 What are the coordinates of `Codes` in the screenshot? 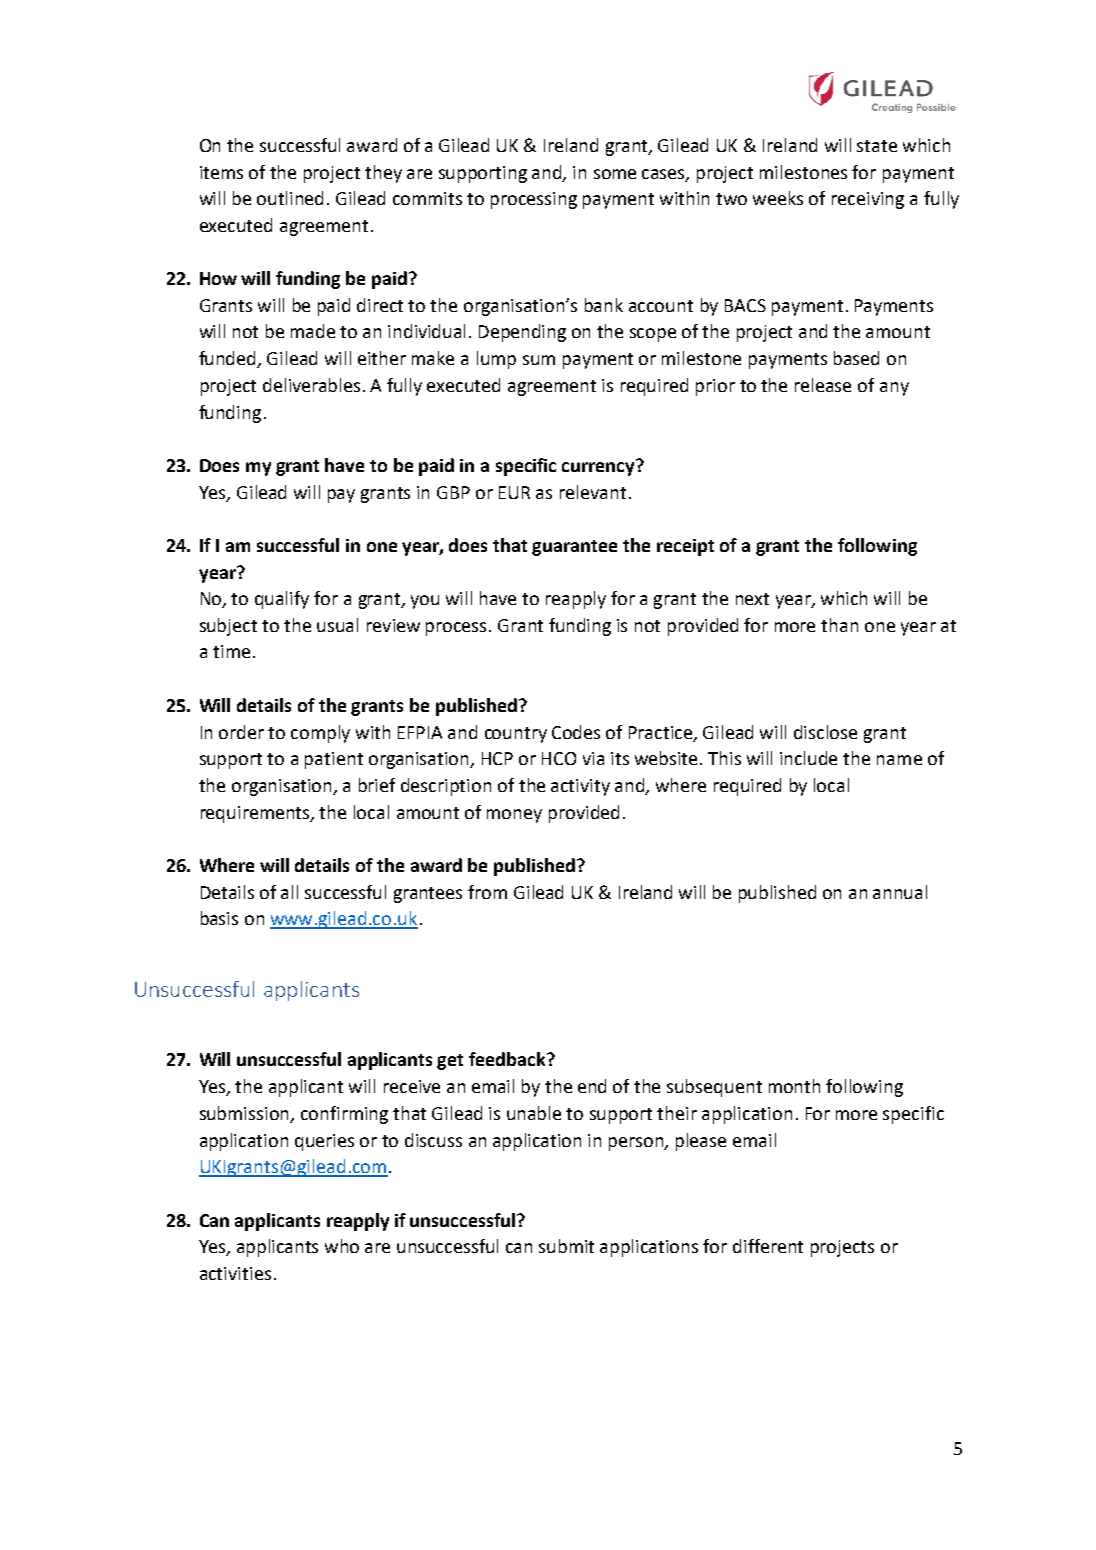 It's located at (576, 732).
